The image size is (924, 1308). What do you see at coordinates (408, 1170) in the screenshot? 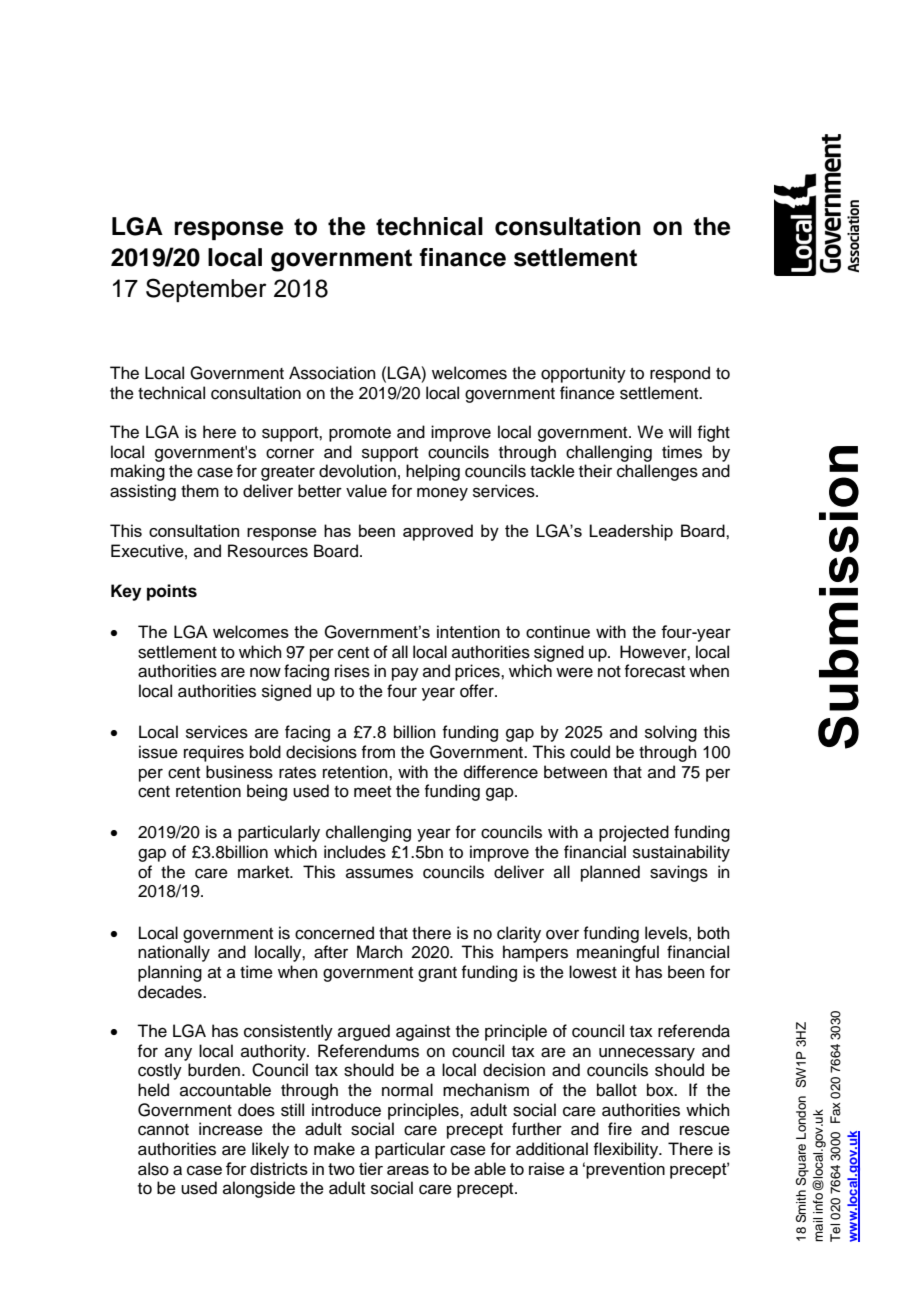
I see `areas` at bounding box center [408, 1170].
